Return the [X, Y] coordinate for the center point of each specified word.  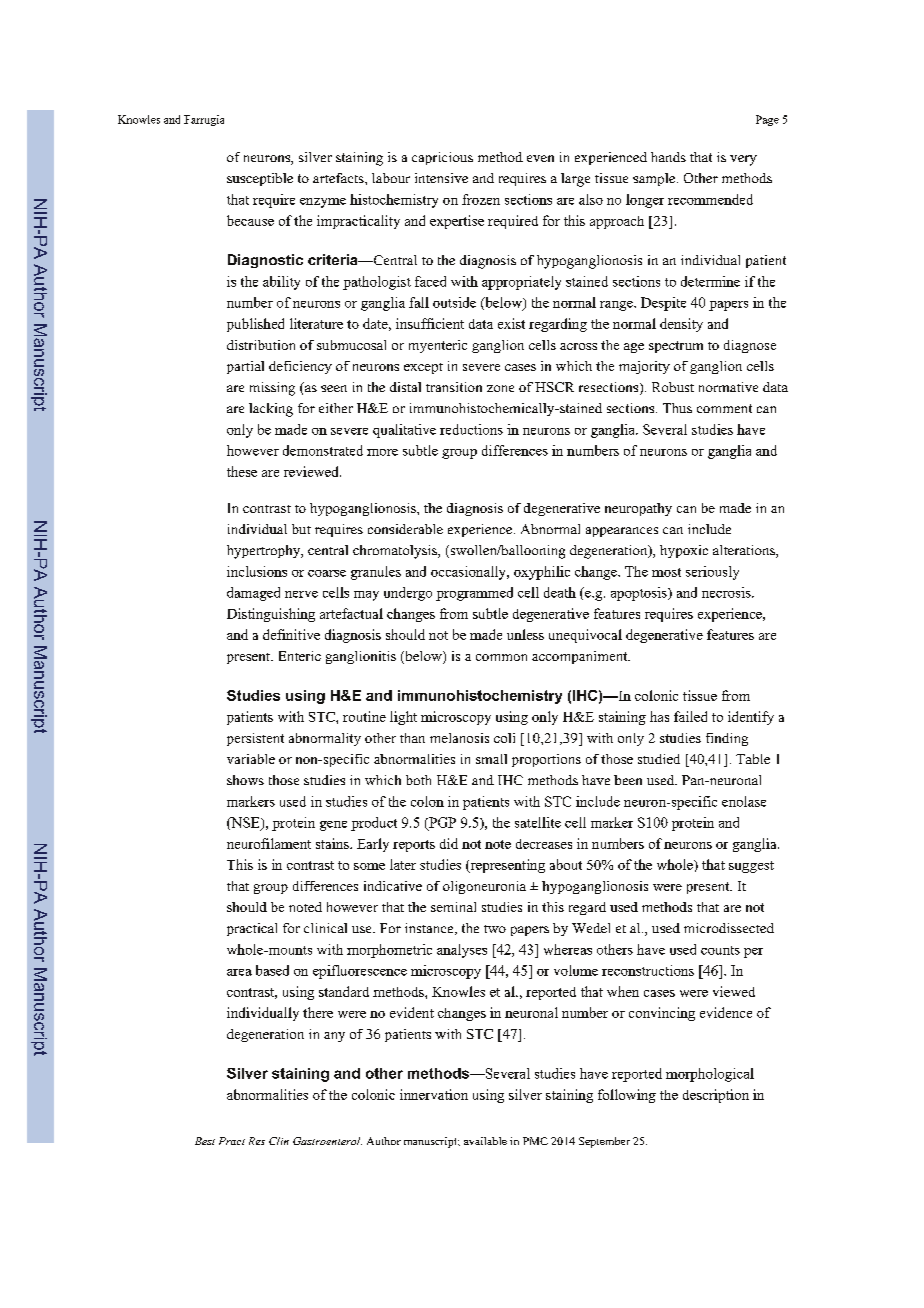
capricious [442, 158]
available [485, 1141]
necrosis [727, 592]
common [501, 657]
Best [205, 1141]
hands [668, 157]
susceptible [260, 179]
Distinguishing [271, 615]
